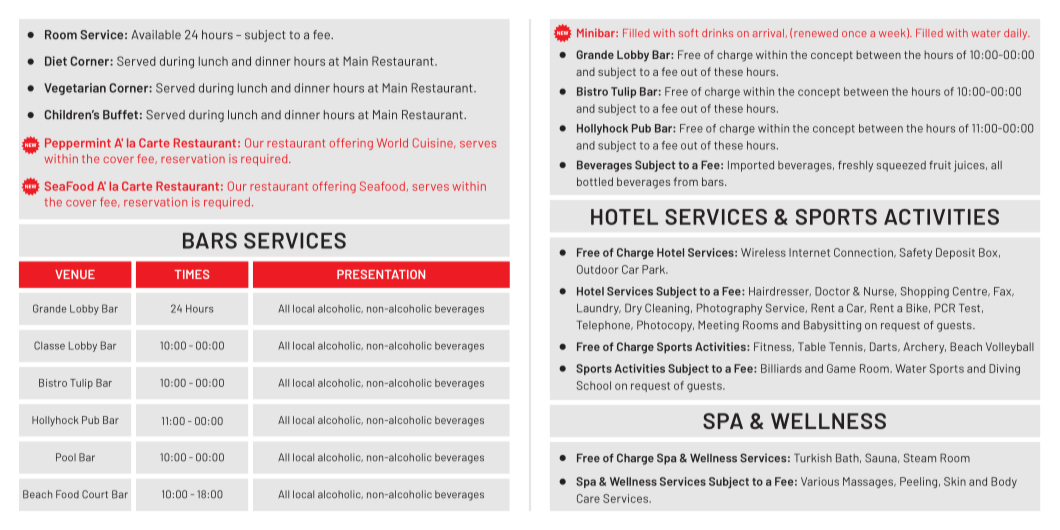 Image resolution: width=1060 pixels, height=530 pixels. Describe the element at coordinates (688, 33) in the screenshot. I see `soft` at that location.
